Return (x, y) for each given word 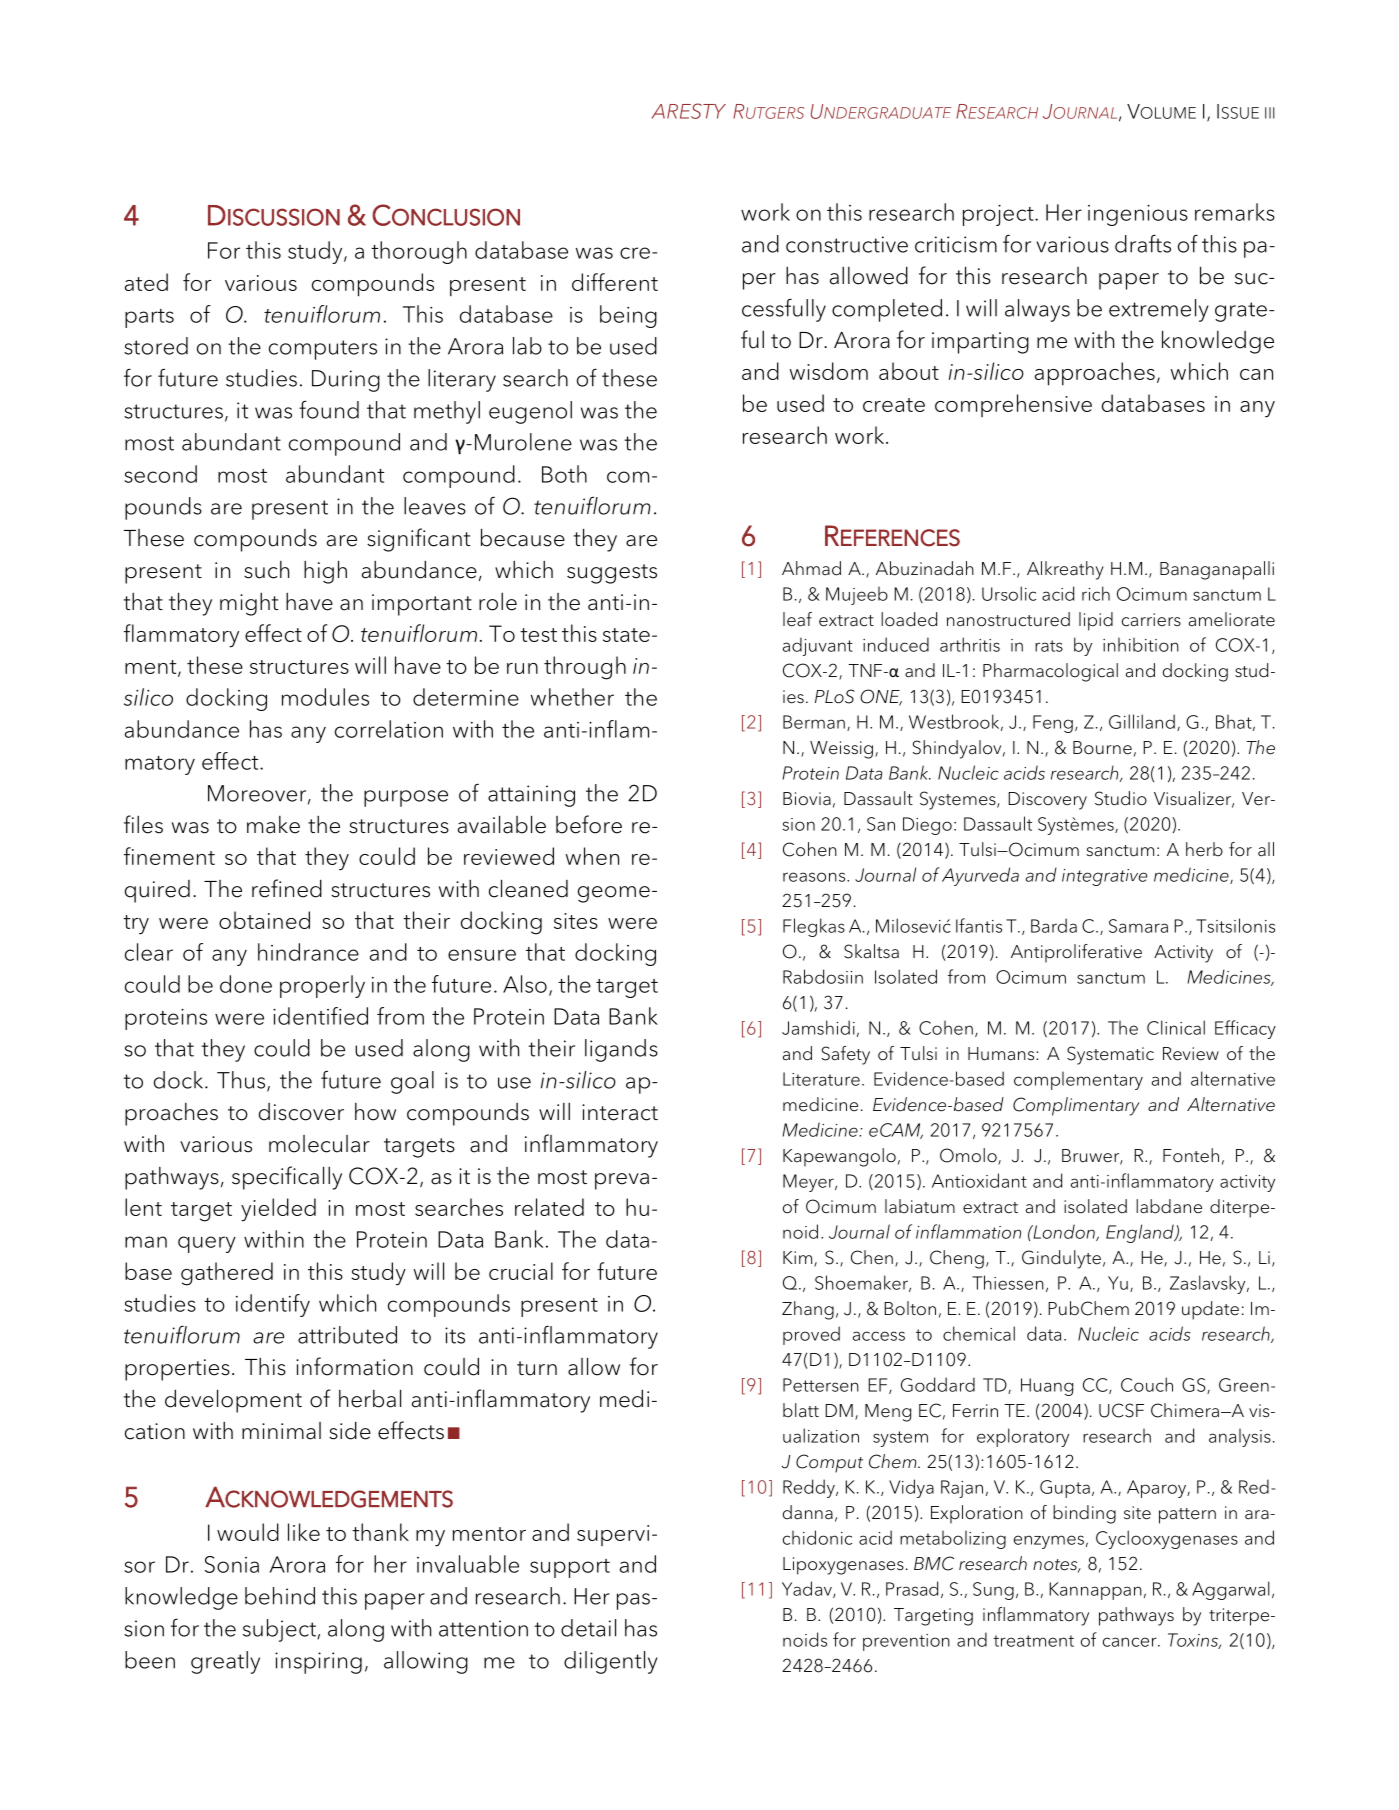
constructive (847, 244)
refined (287, 888)
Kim (799, 1258)
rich (1096, 593)
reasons (815, 877)
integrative (1104, 877)
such (266, 570)
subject (280, 1630)
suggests (612, 574)
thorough (419, 252)
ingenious (1138, 215)
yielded (278, 1210)
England (1141, 1233)
